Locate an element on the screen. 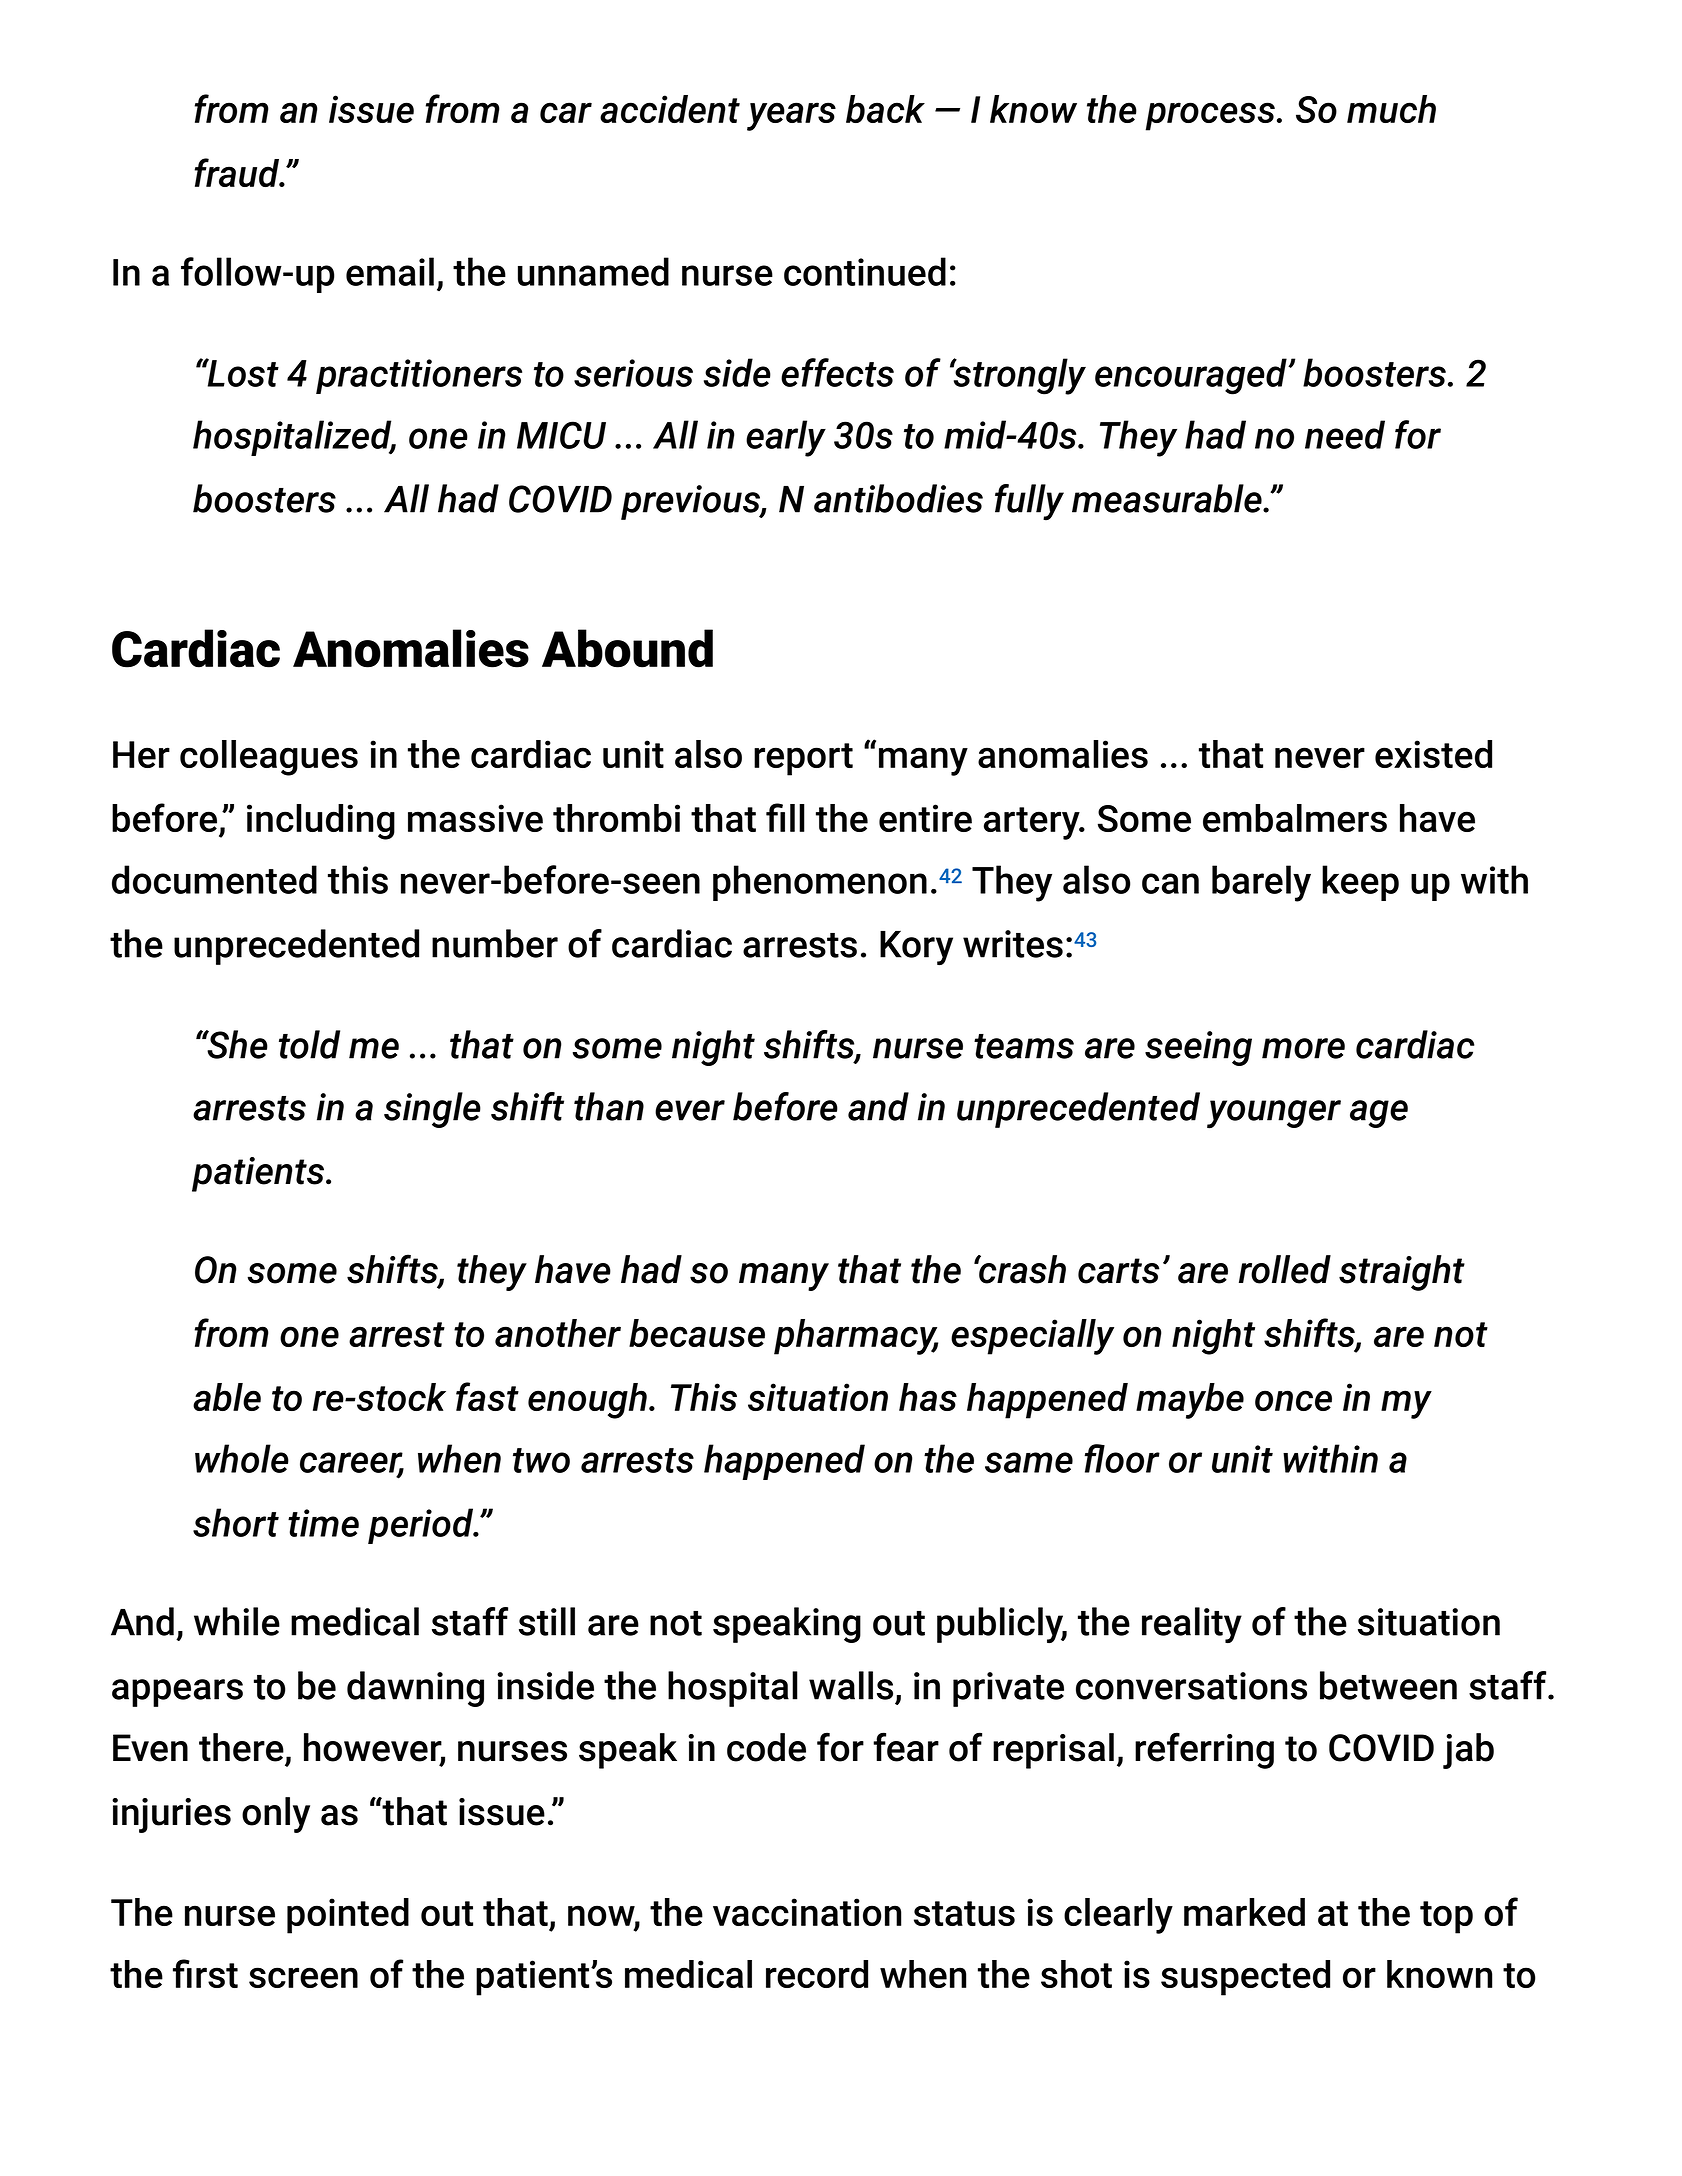 The height and width of the screenshot is (2176, 1682). pointed is located at coordinates (348, 1916).
